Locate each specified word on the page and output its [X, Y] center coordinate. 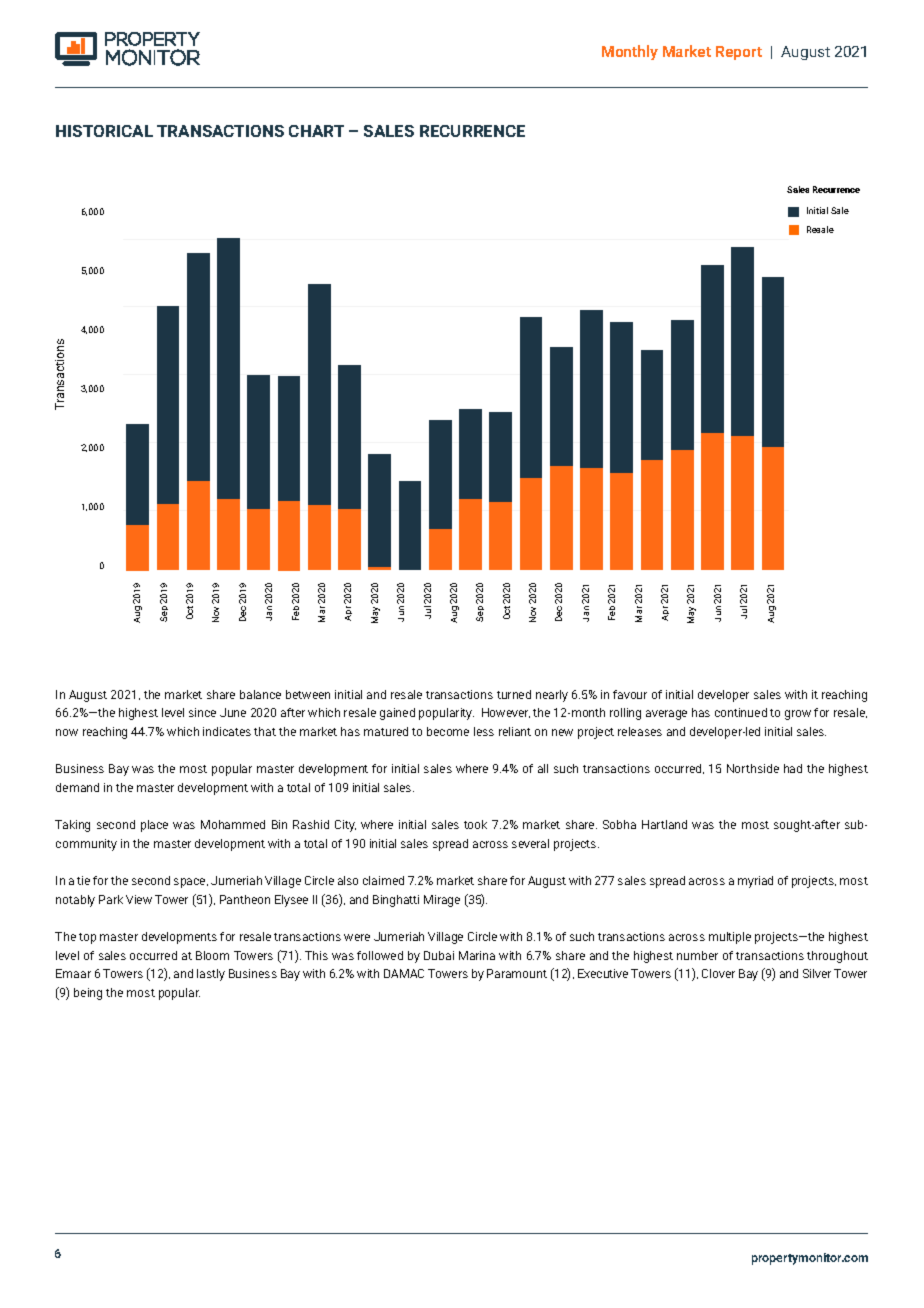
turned [514, 694]
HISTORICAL [104, 131]
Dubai [439, 955]
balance [260, 694]
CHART [316, 131]
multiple [730, 938]
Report [739, 53]
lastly [211, 975]
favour [630, 694]
